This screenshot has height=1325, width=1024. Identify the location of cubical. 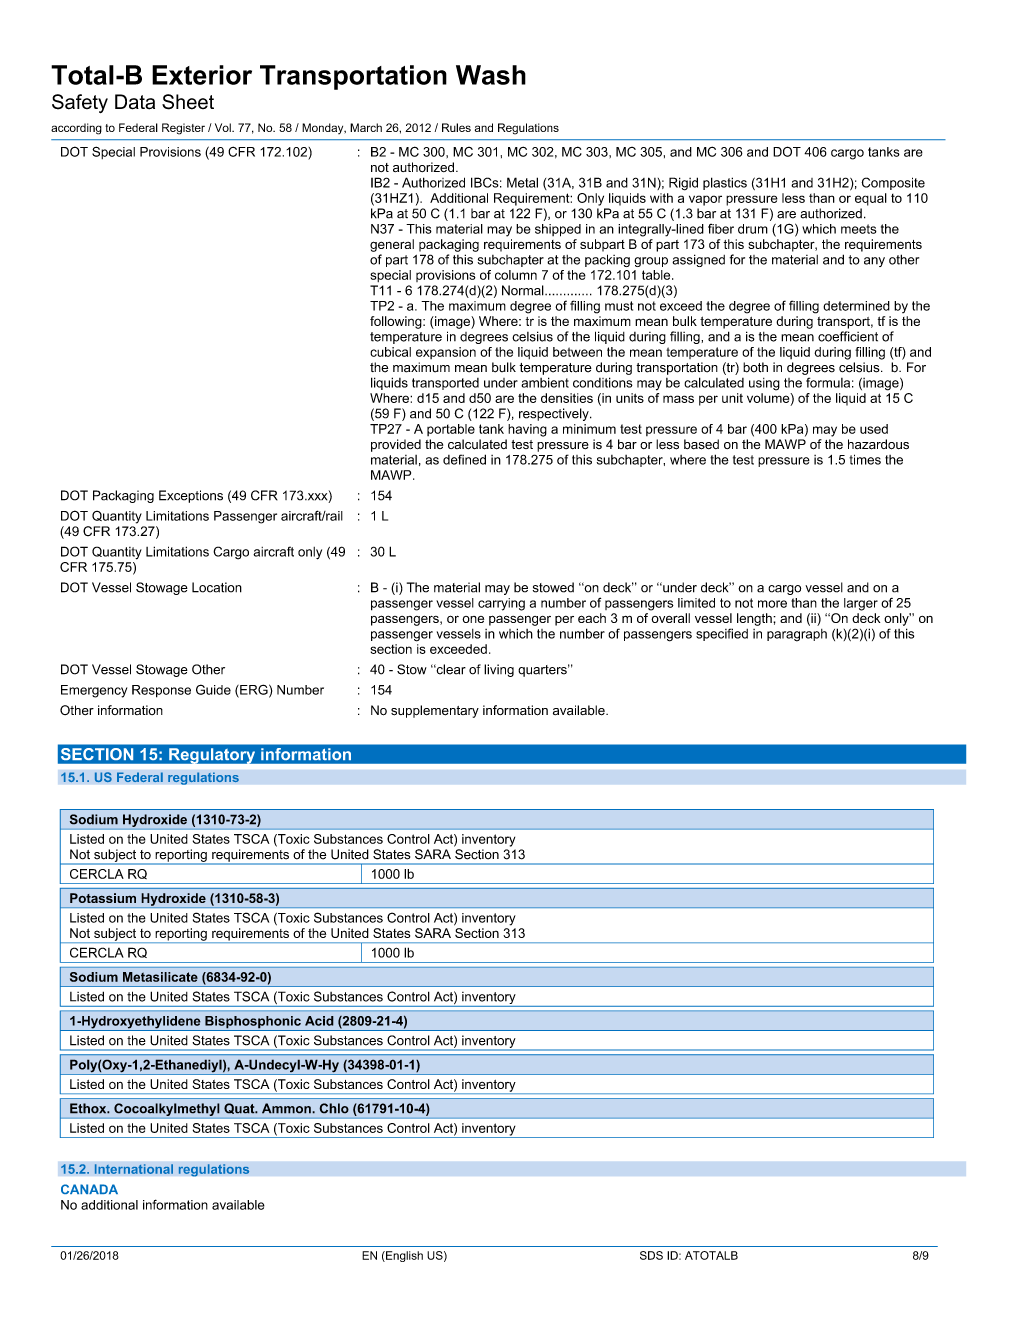
(390, 352).
